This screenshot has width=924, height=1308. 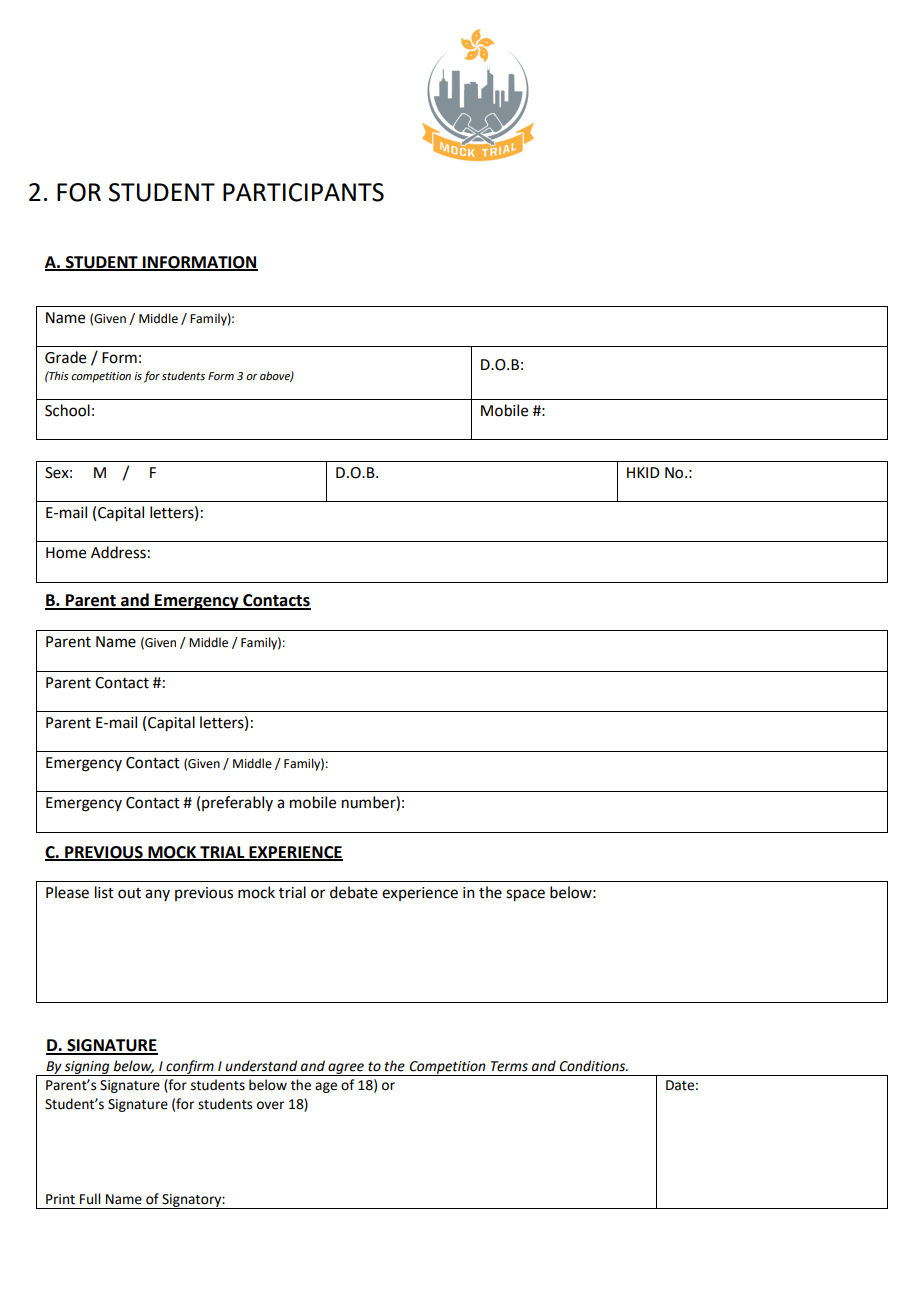 What do you see at coordinates (525, 895) in the screenshot?
I see `space` at bounding box center [525, 895].
